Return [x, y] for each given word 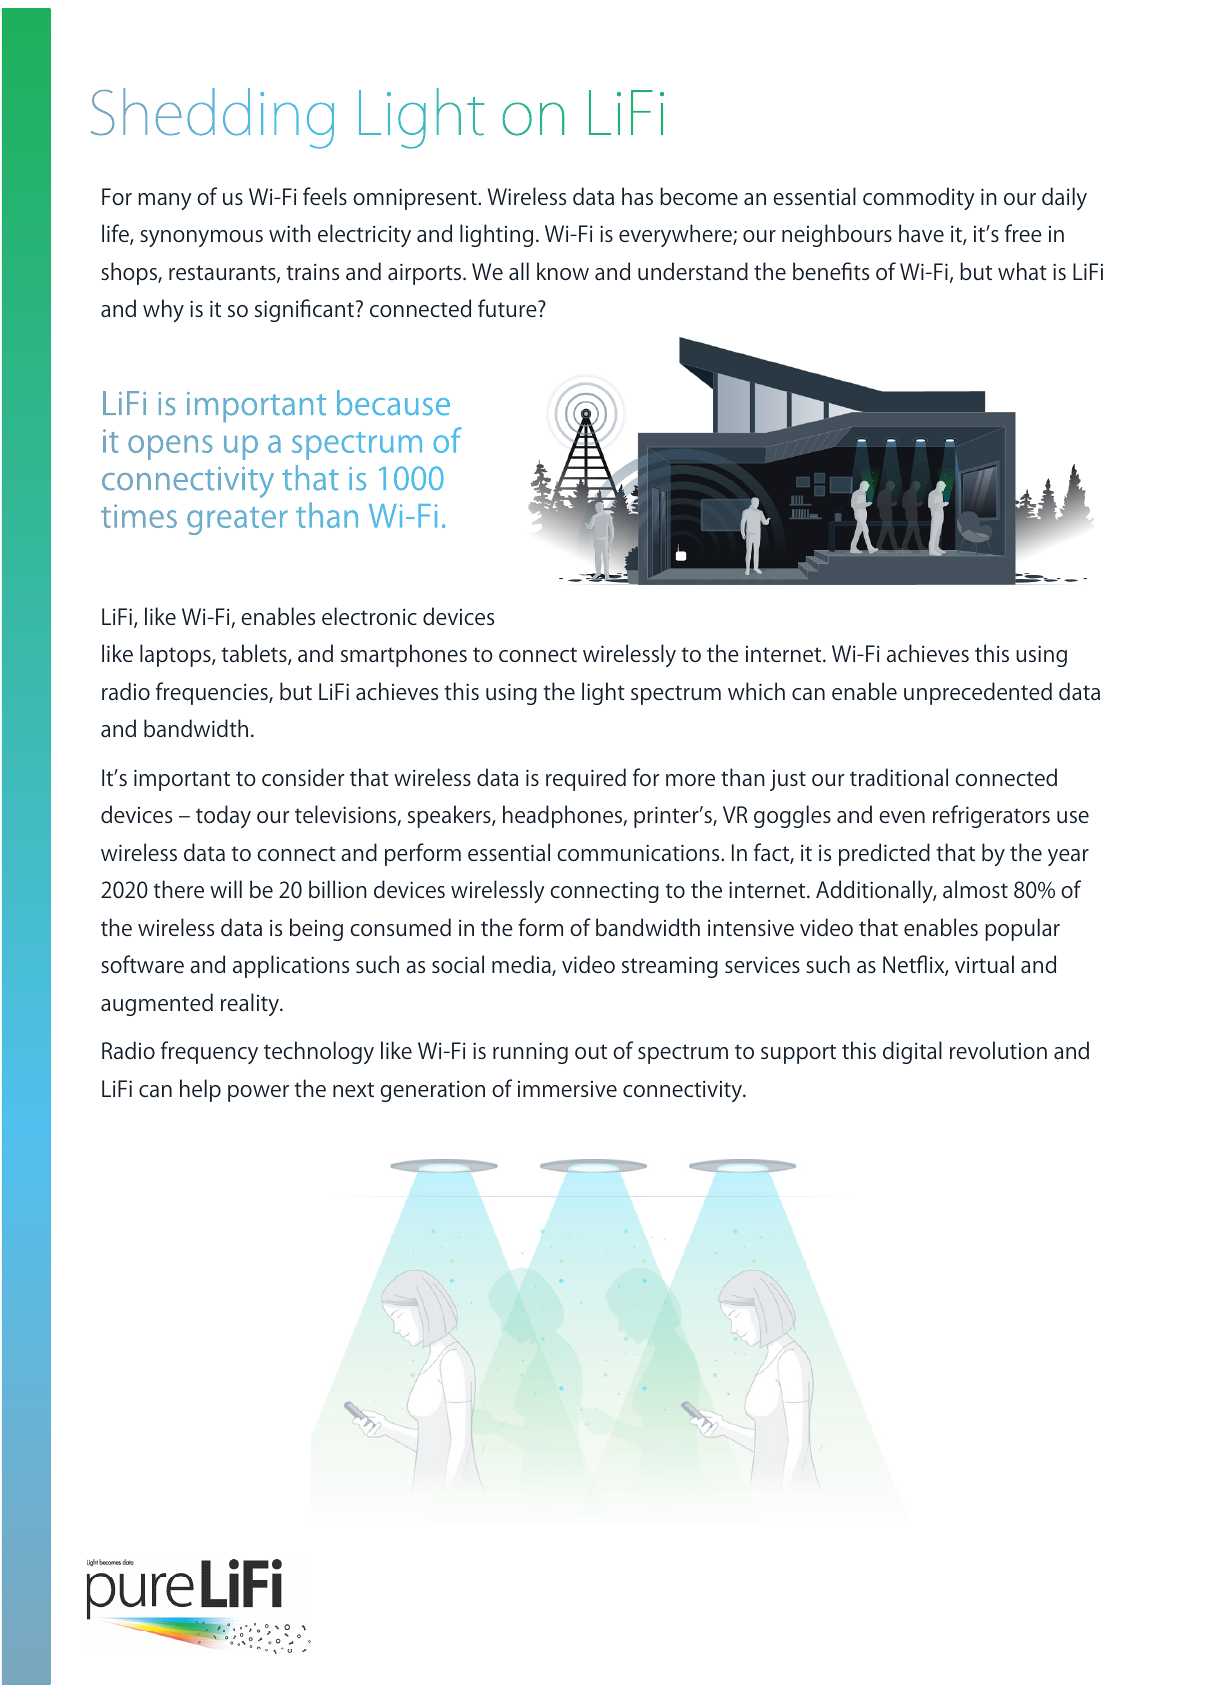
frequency [209, 1052]
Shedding [212, 118]
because [393, 403]
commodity [919, 198]
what [1022, 271]
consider [303, 777]
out [591, 1051]
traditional [899, 777]
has [637, 196]
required [586, 779]
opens [170, 447]
